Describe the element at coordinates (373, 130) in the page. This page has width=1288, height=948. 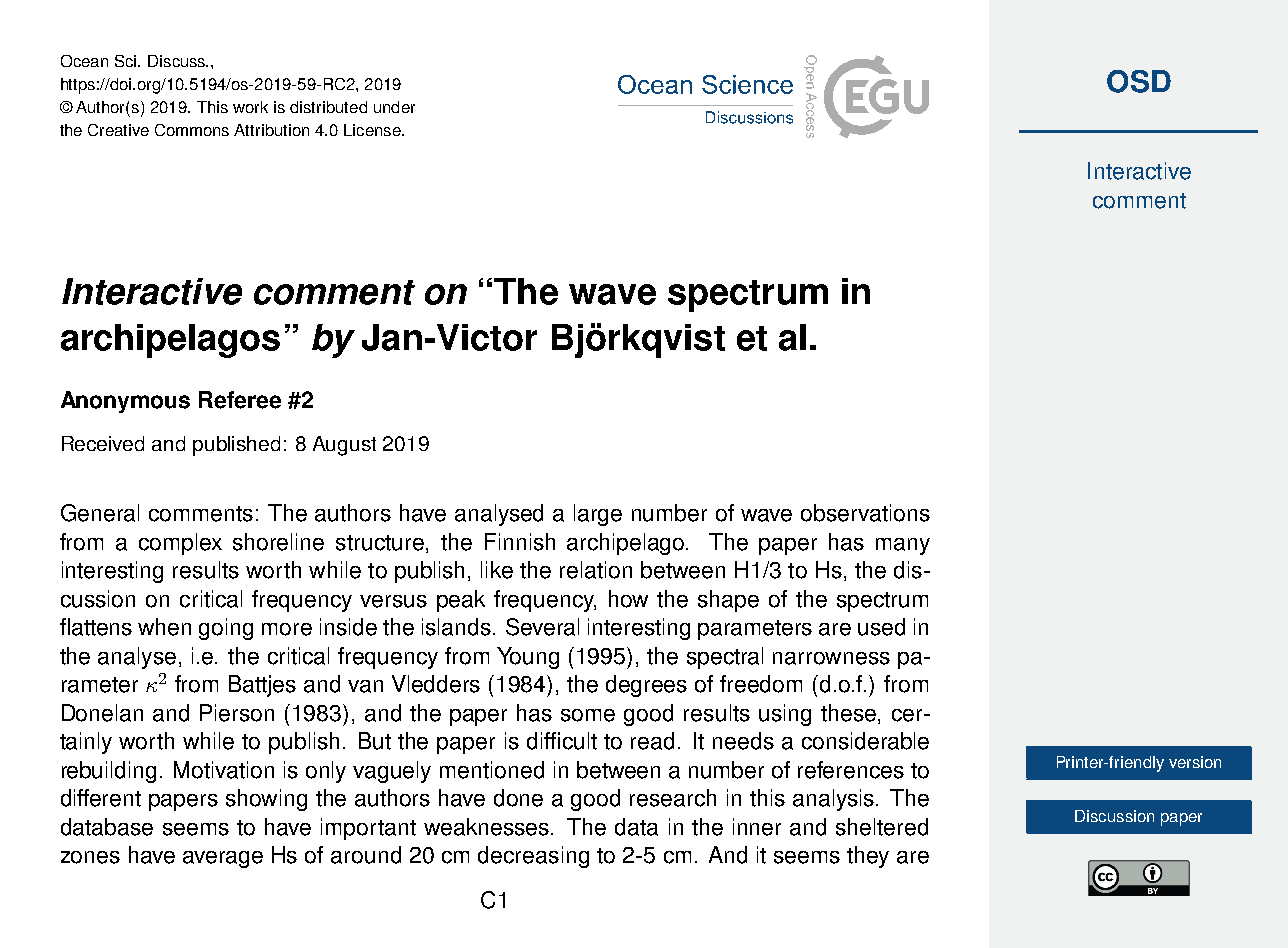
I see `License` at that location.
